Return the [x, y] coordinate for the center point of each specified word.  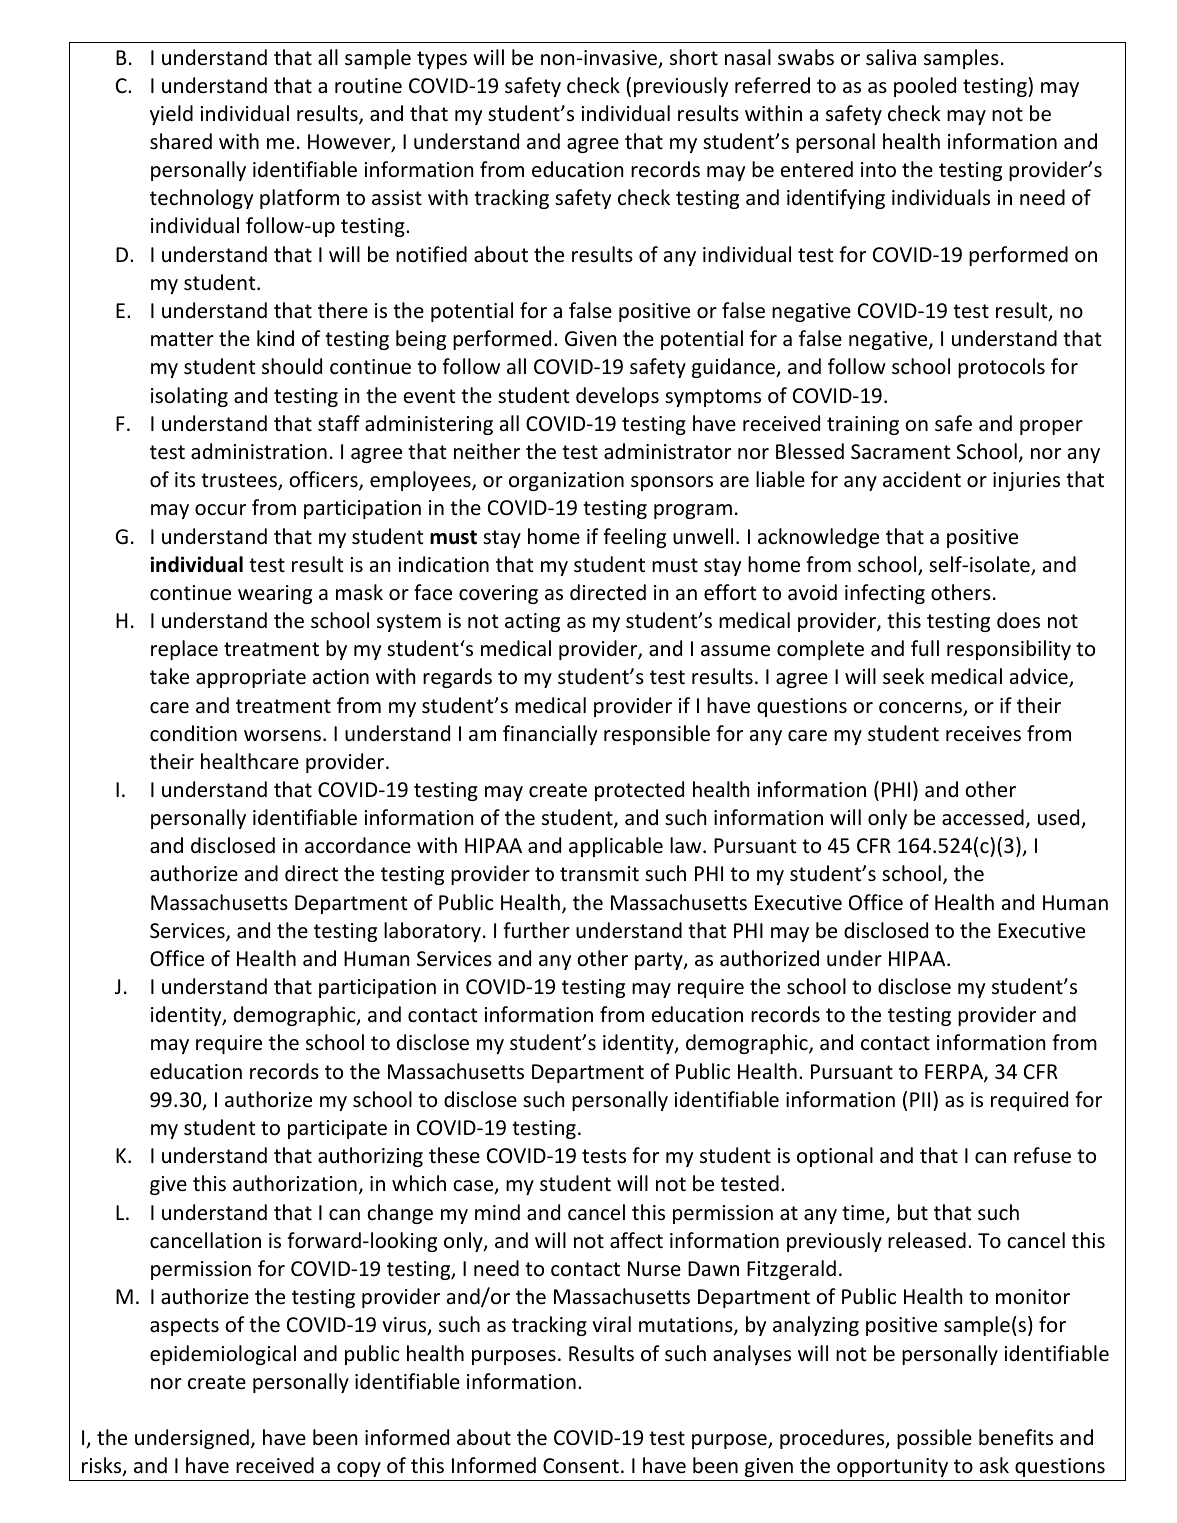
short [694, 57]
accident [922, 479]
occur [220, 510]
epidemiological [223, 1355]
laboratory [432, 932]
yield [171, 115]
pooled [925, 87]
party [660, 961]
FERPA [955, 1073]
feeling [634, 538]
